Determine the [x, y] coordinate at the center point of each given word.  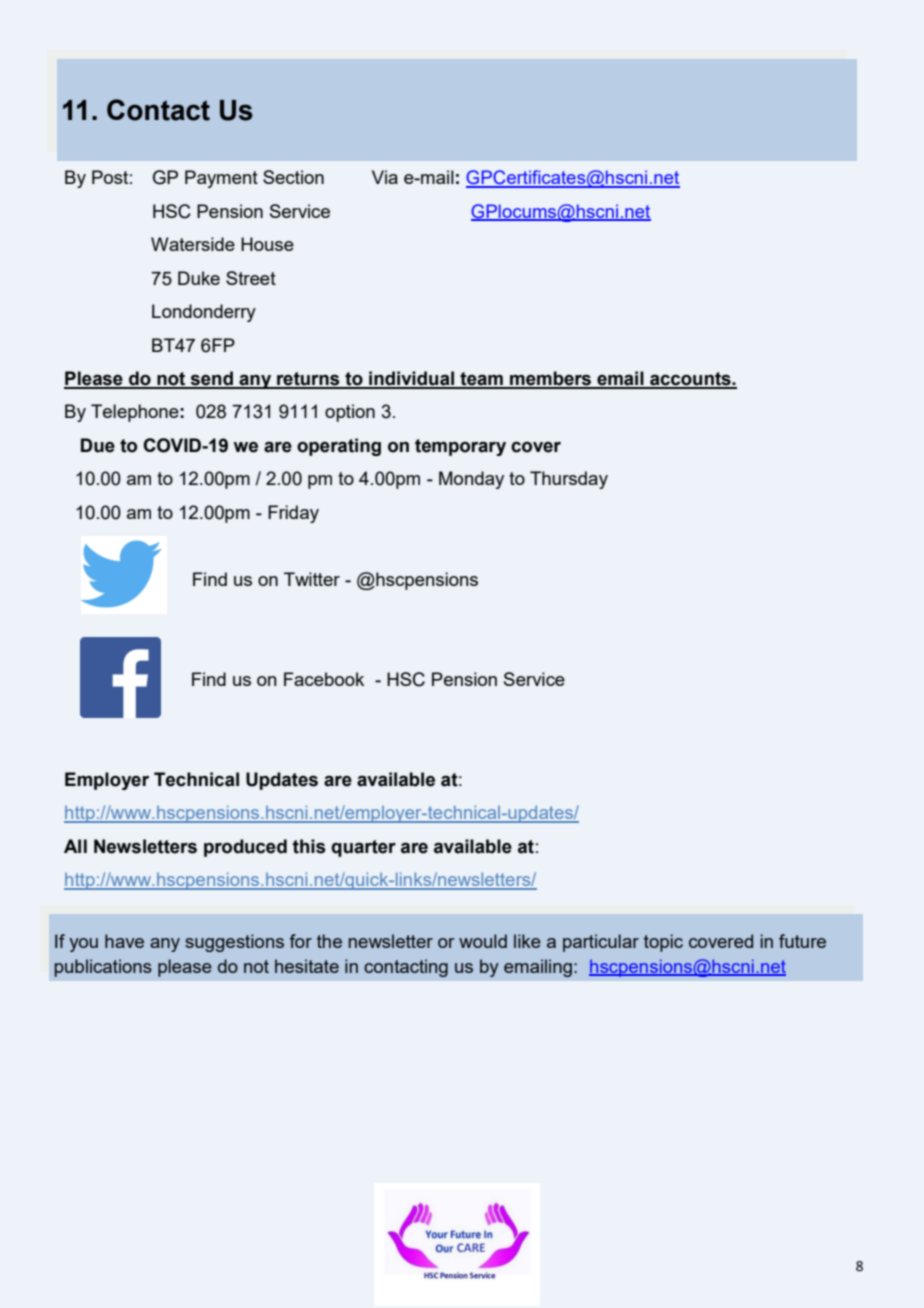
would [483, 941]
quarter [363, 848]
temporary [460, 447]
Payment [221, 179]
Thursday [569, 480]
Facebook [324, 679]
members [550, 379]
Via [385, 177]
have [124, 941]
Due [98, 445]
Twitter [312, 579]
